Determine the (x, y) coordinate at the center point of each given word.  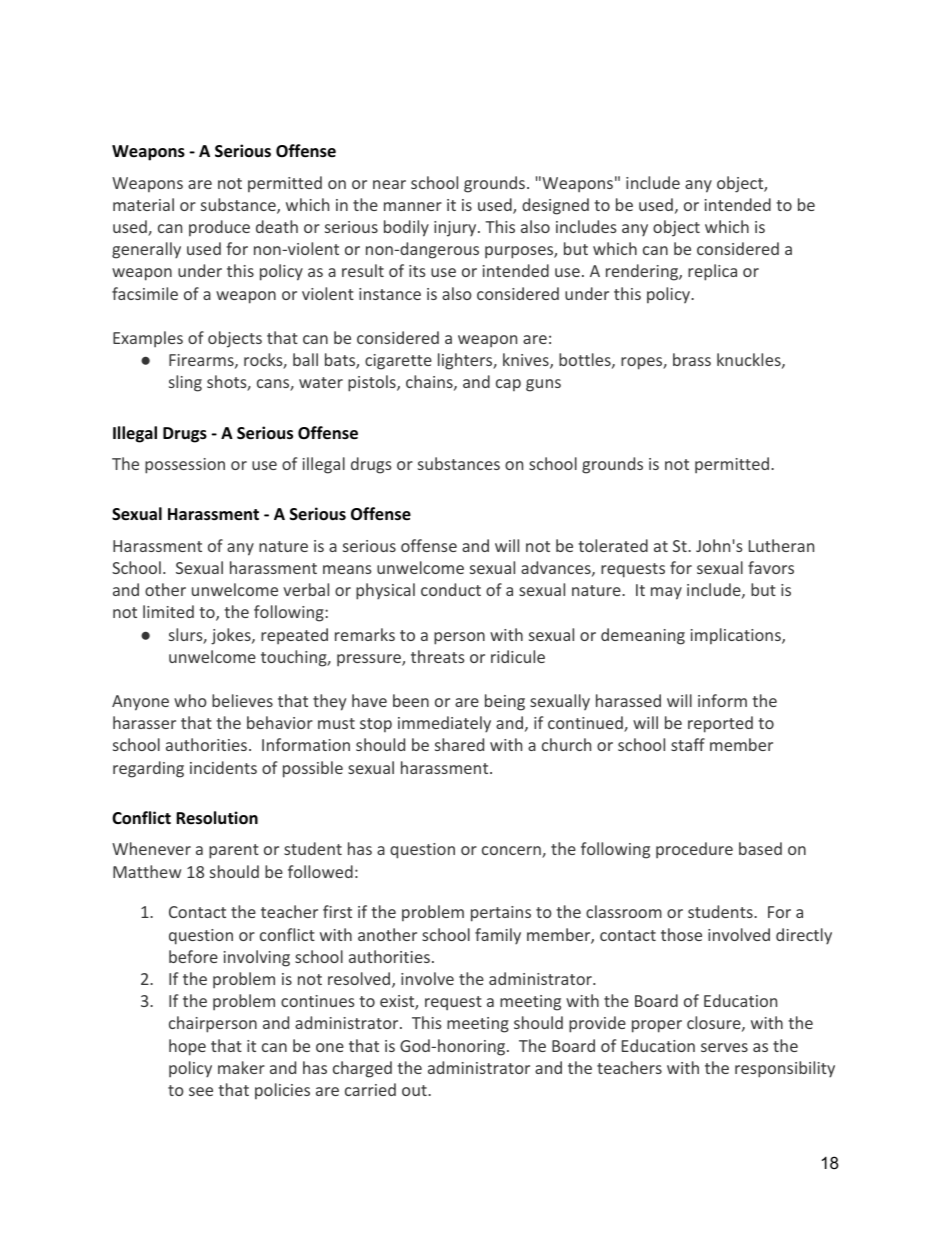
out (415, 1090)
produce (219, 228)
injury (455, 229)
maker (241, 1067)
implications (737, 636)
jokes (232, 636)
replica (712, 272)
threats (438, 656)
